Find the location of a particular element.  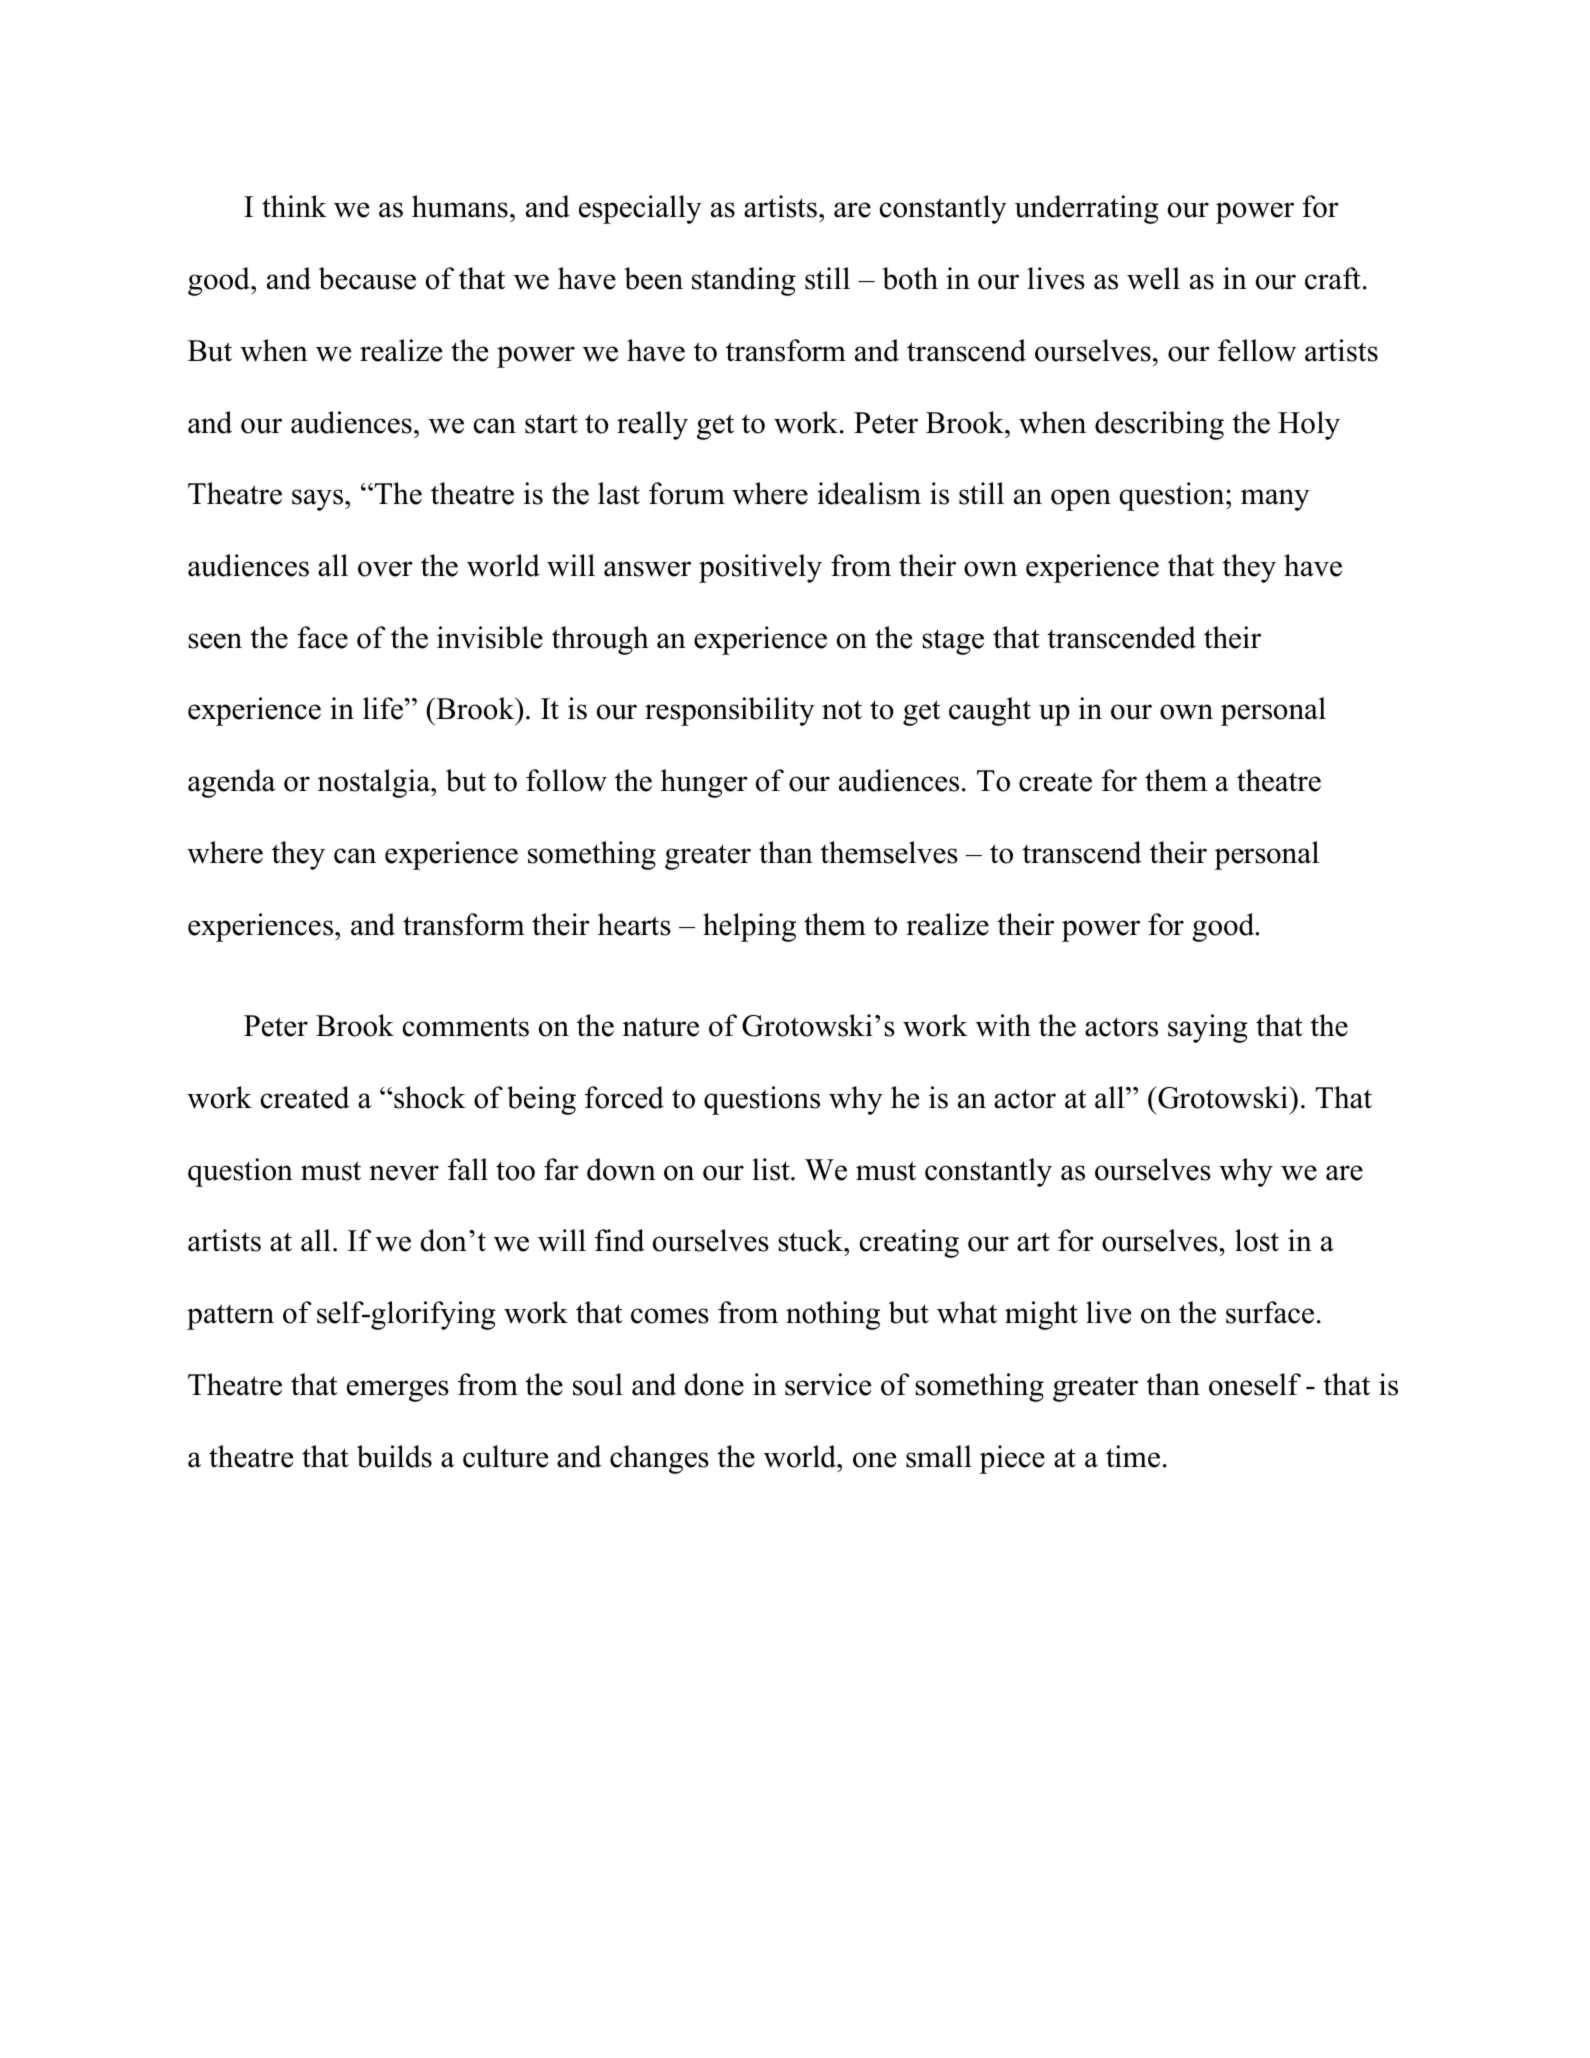

positively is located at coordinates (760, 568).
